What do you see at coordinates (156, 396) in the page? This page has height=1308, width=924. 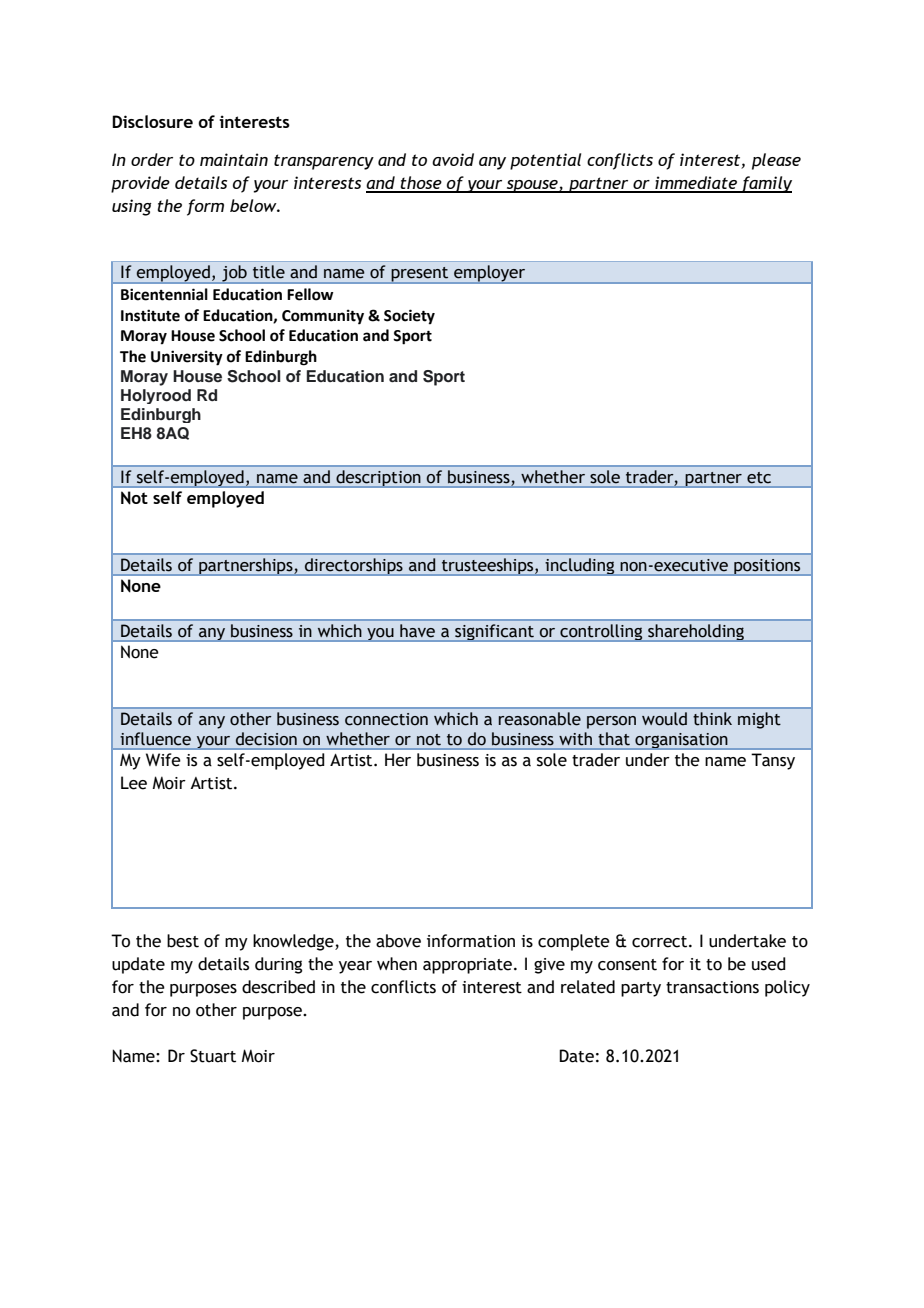 I see `Holyrood` at bounding box center [156, 396].
